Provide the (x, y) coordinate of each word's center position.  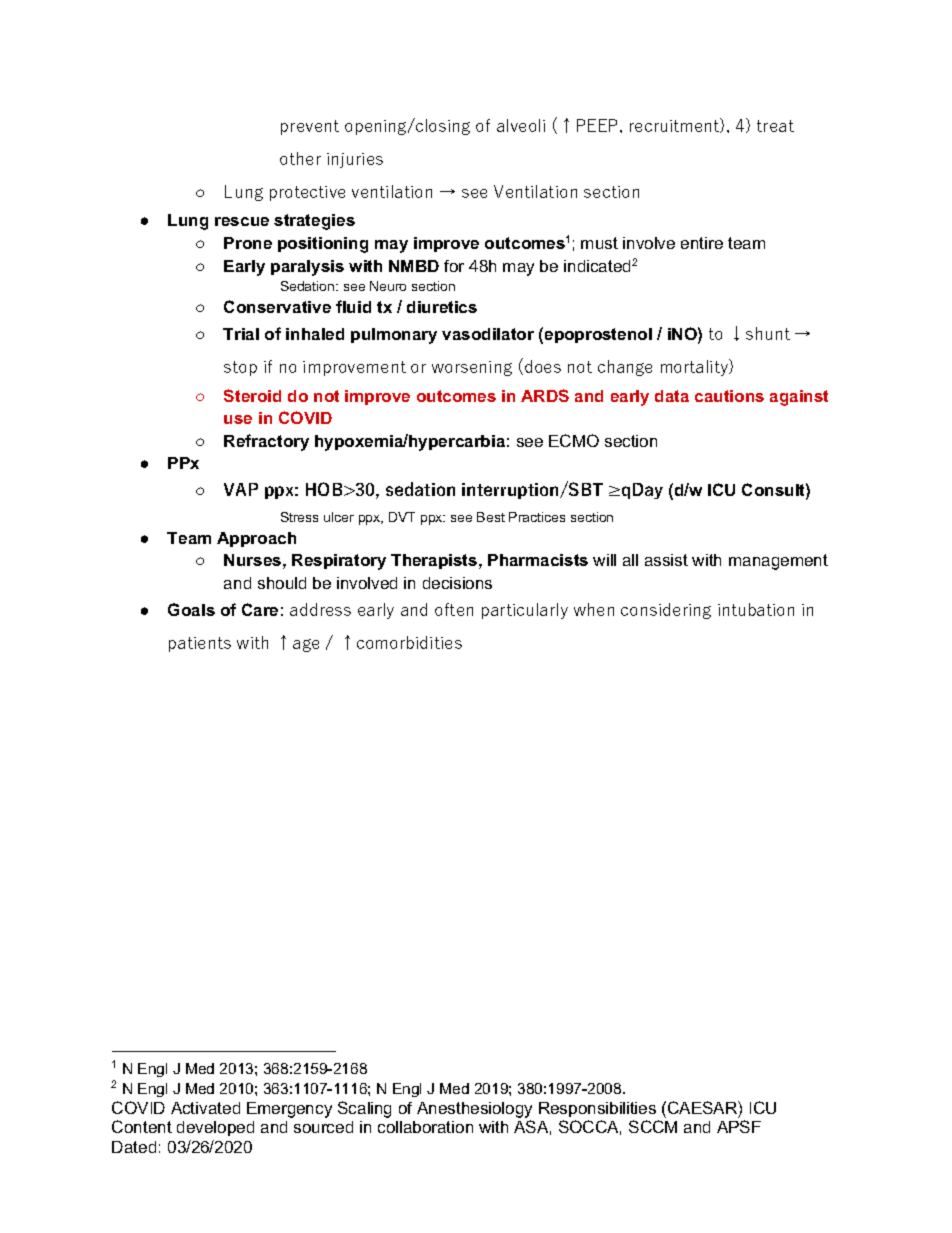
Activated (205, 1108)
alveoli (521, 125)
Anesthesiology (474, 1110)
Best (491, 517)
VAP (241, 489)
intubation (756, 609)
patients (200, 644)
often (454, 609)
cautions (729, 396)
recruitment (676, 125)
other (300, 158)
